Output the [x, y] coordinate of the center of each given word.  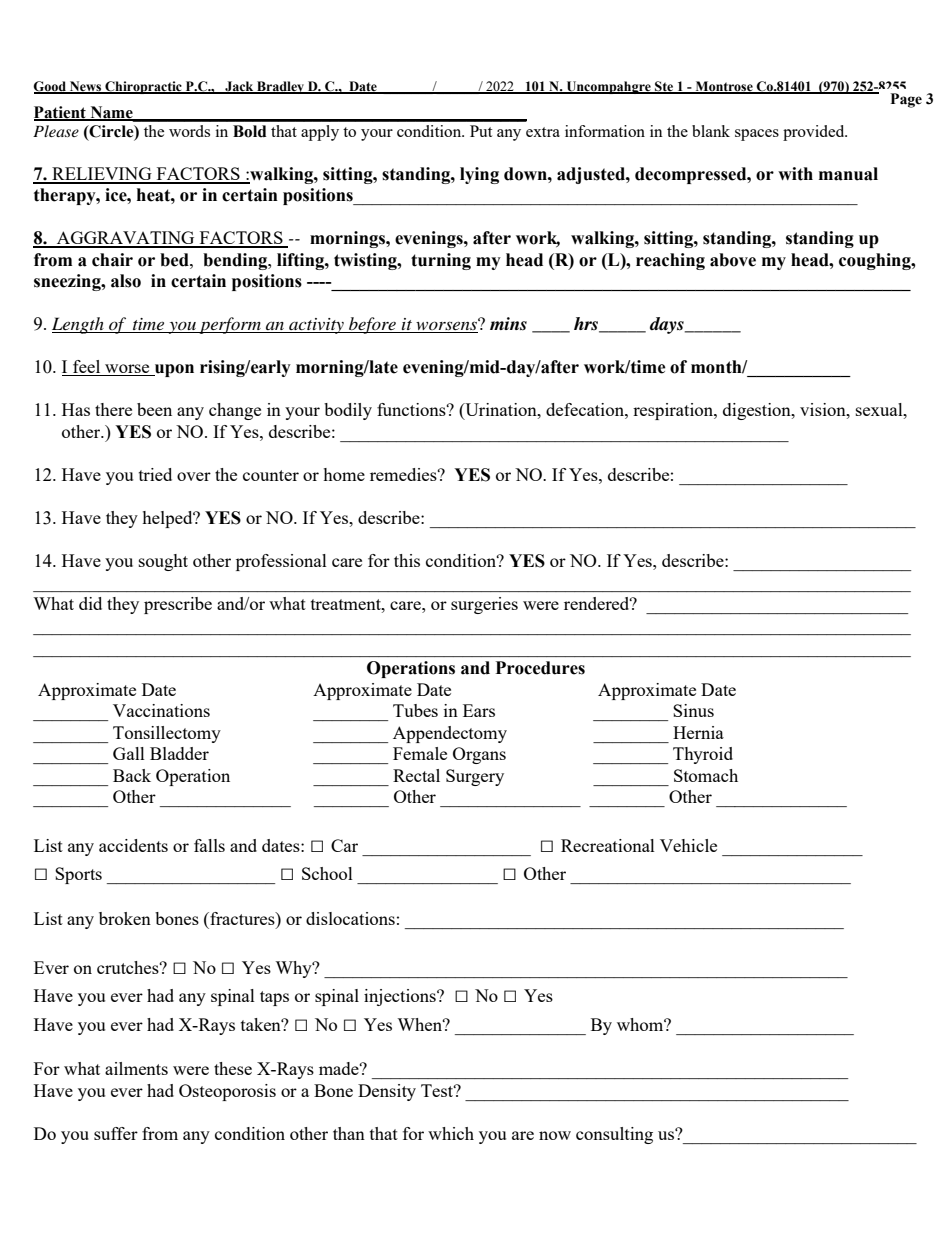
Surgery [475, 777]
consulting [614, 1135]
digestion [758, 411]
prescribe [178, 605]
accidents [133, 845]
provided [815, 133]
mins [508, 324]
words [189, 131]
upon [173, 370]
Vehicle [688, 845]
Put [481, 131]
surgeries [484, 605]
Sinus [693, 710]
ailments [136, 1068]
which [451, 1133]
